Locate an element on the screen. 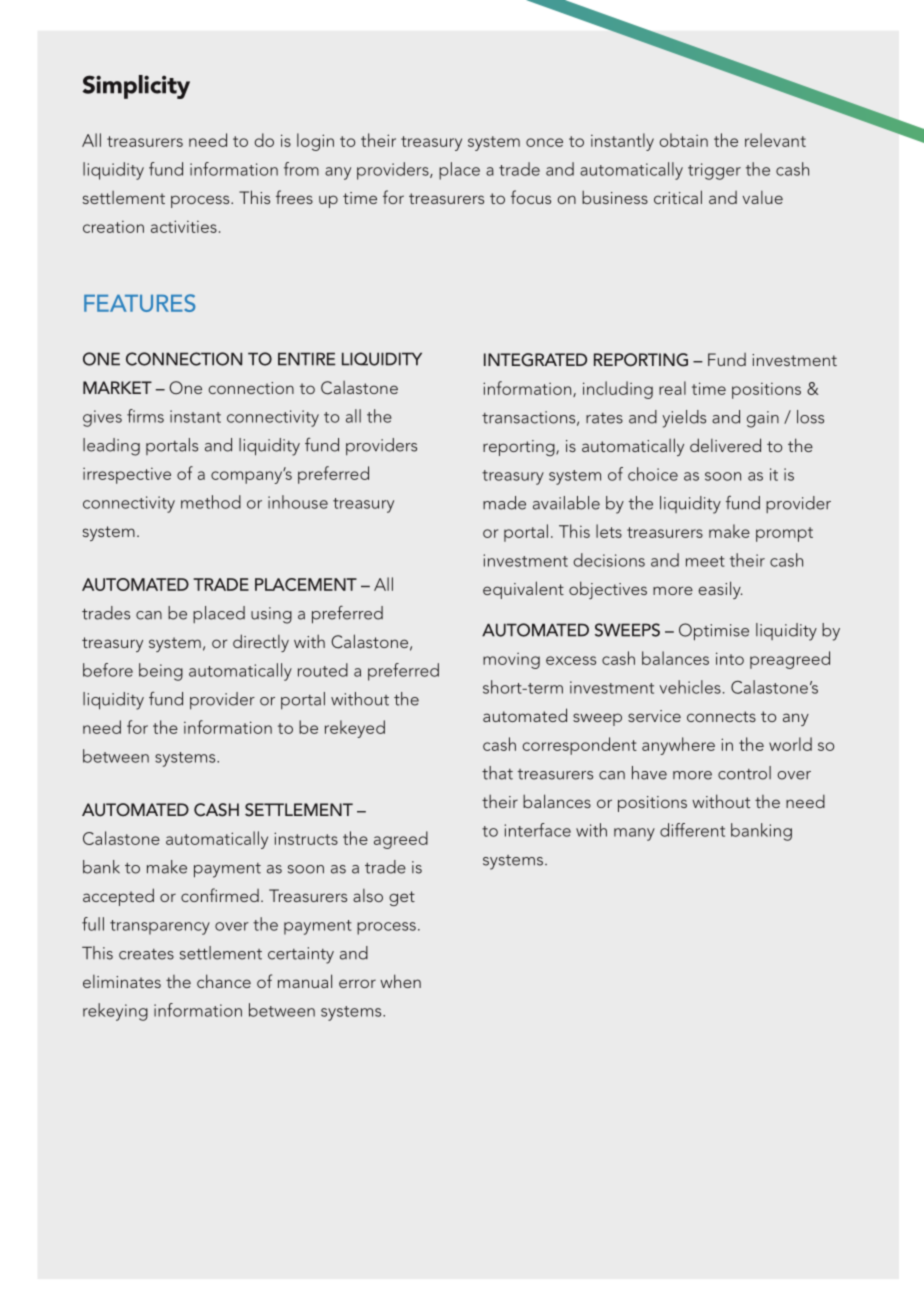 The height and width of the screenshot is (1311, 924). when is located at coordinates (400, 981).
